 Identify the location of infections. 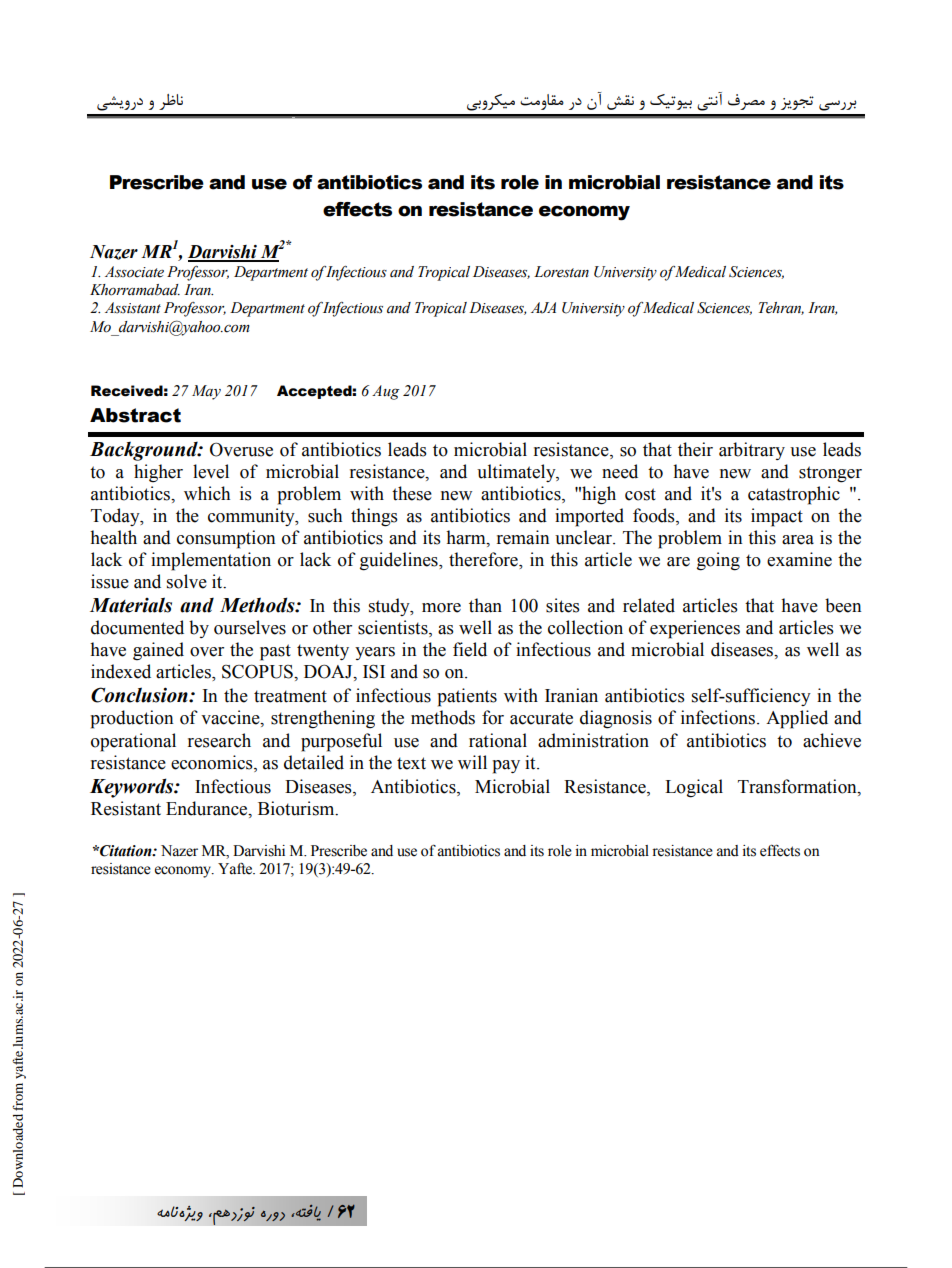
(718, 717).
